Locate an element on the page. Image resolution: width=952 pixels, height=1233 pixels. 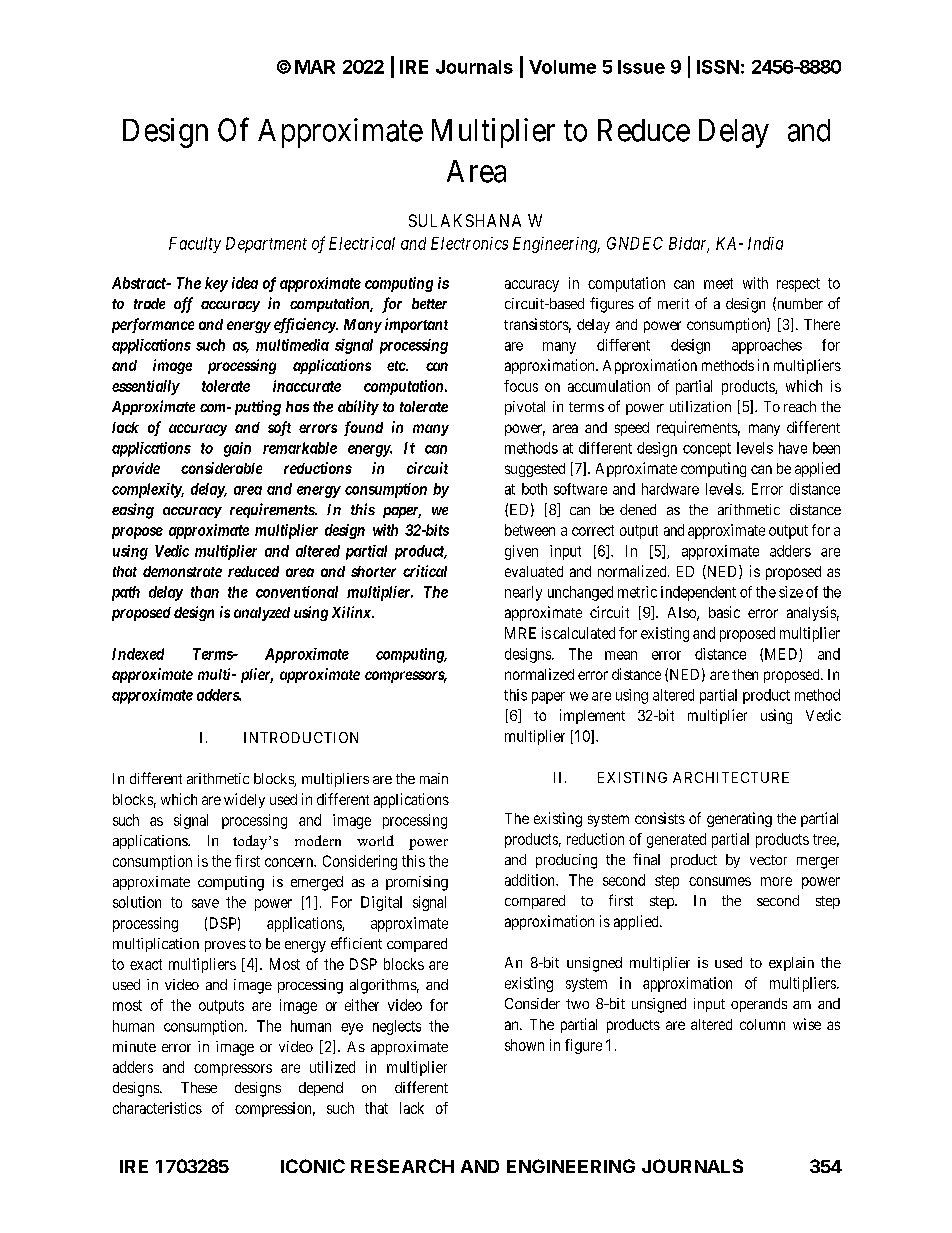
meet is located at coordinates (718, 283).
